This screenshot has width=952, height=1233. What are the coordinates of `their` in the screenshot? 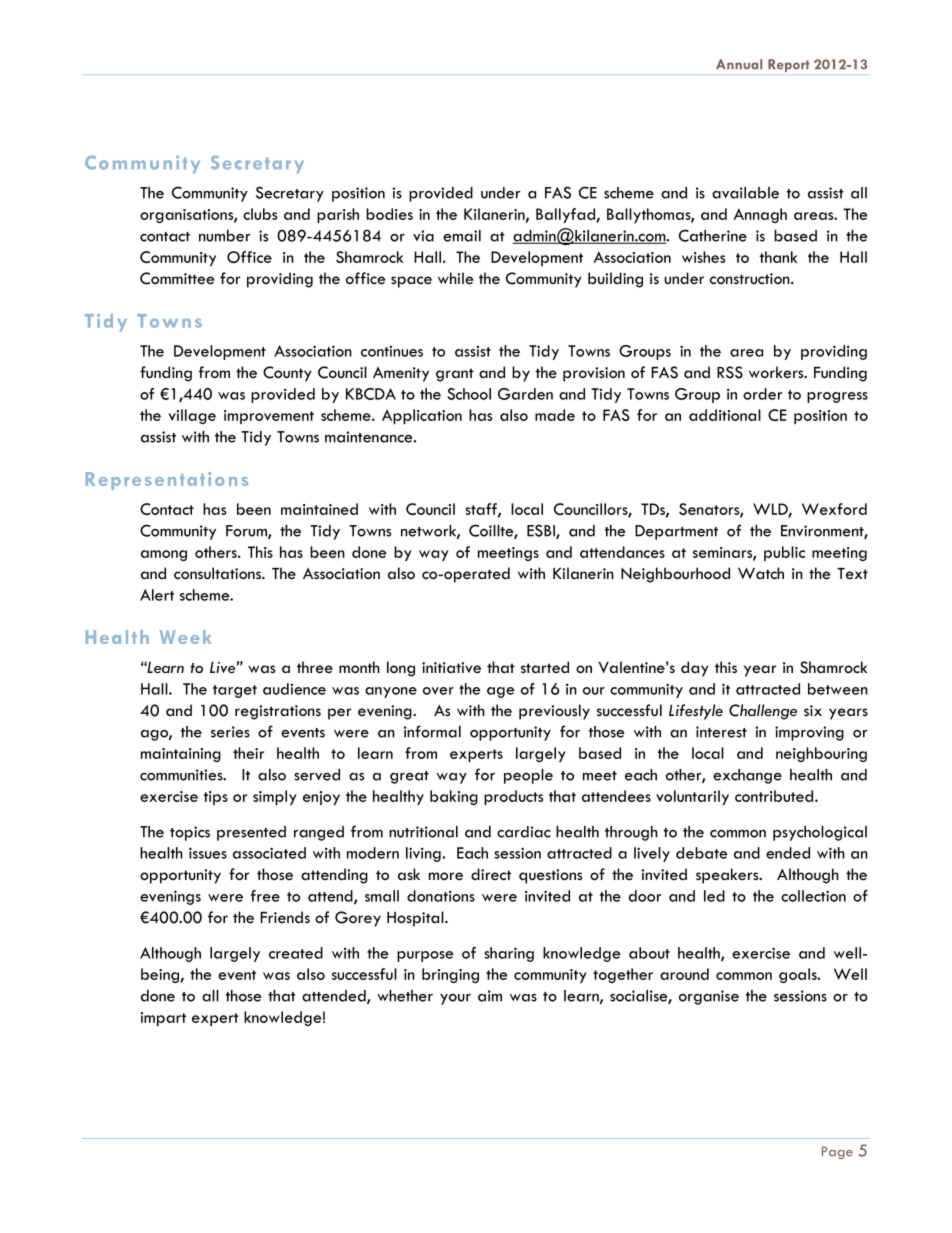 It's located at (248, 753).
